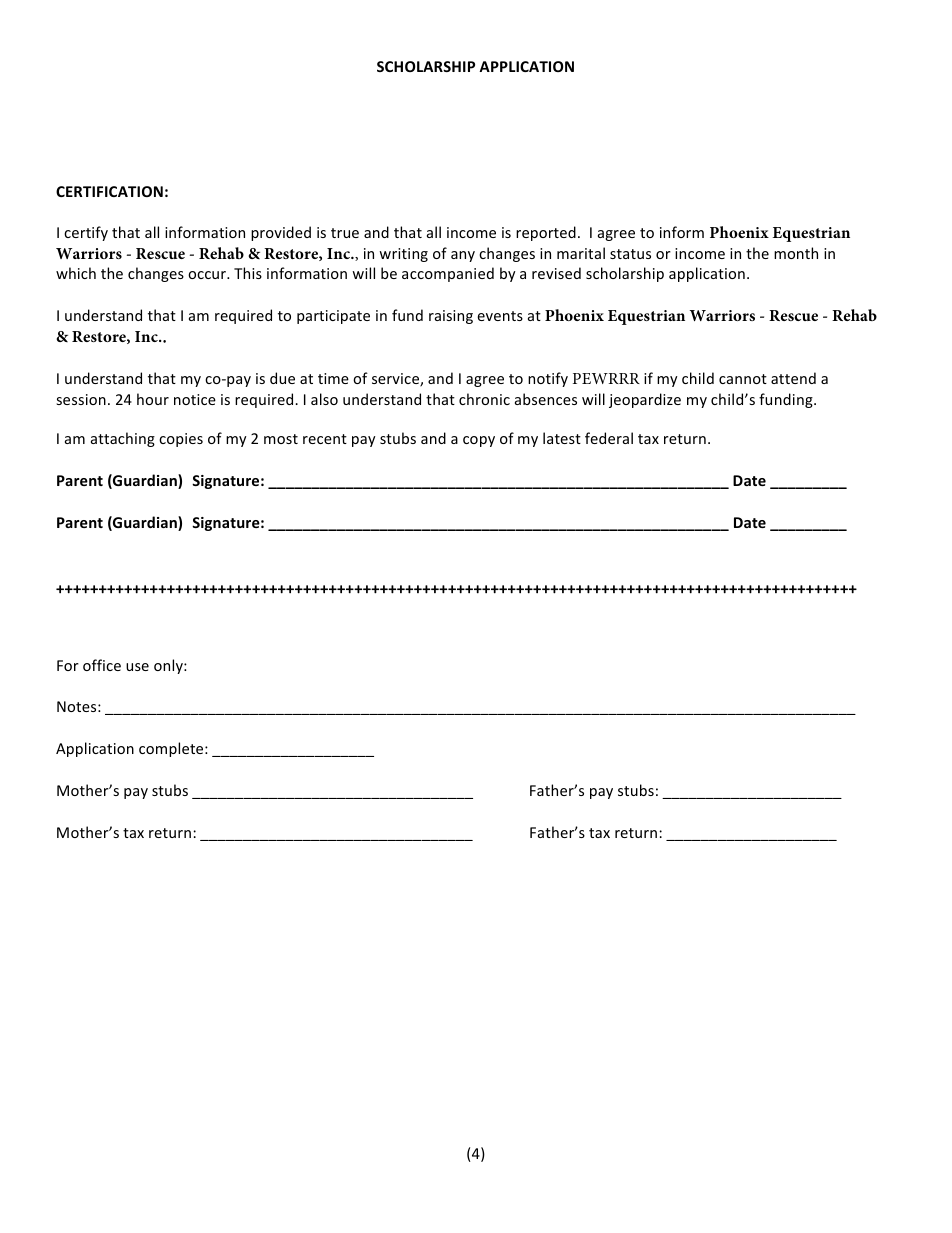 This page has width=952, height=1233. Describe the element at coordinates (345, 233) in the page. I see `true` at that location.
